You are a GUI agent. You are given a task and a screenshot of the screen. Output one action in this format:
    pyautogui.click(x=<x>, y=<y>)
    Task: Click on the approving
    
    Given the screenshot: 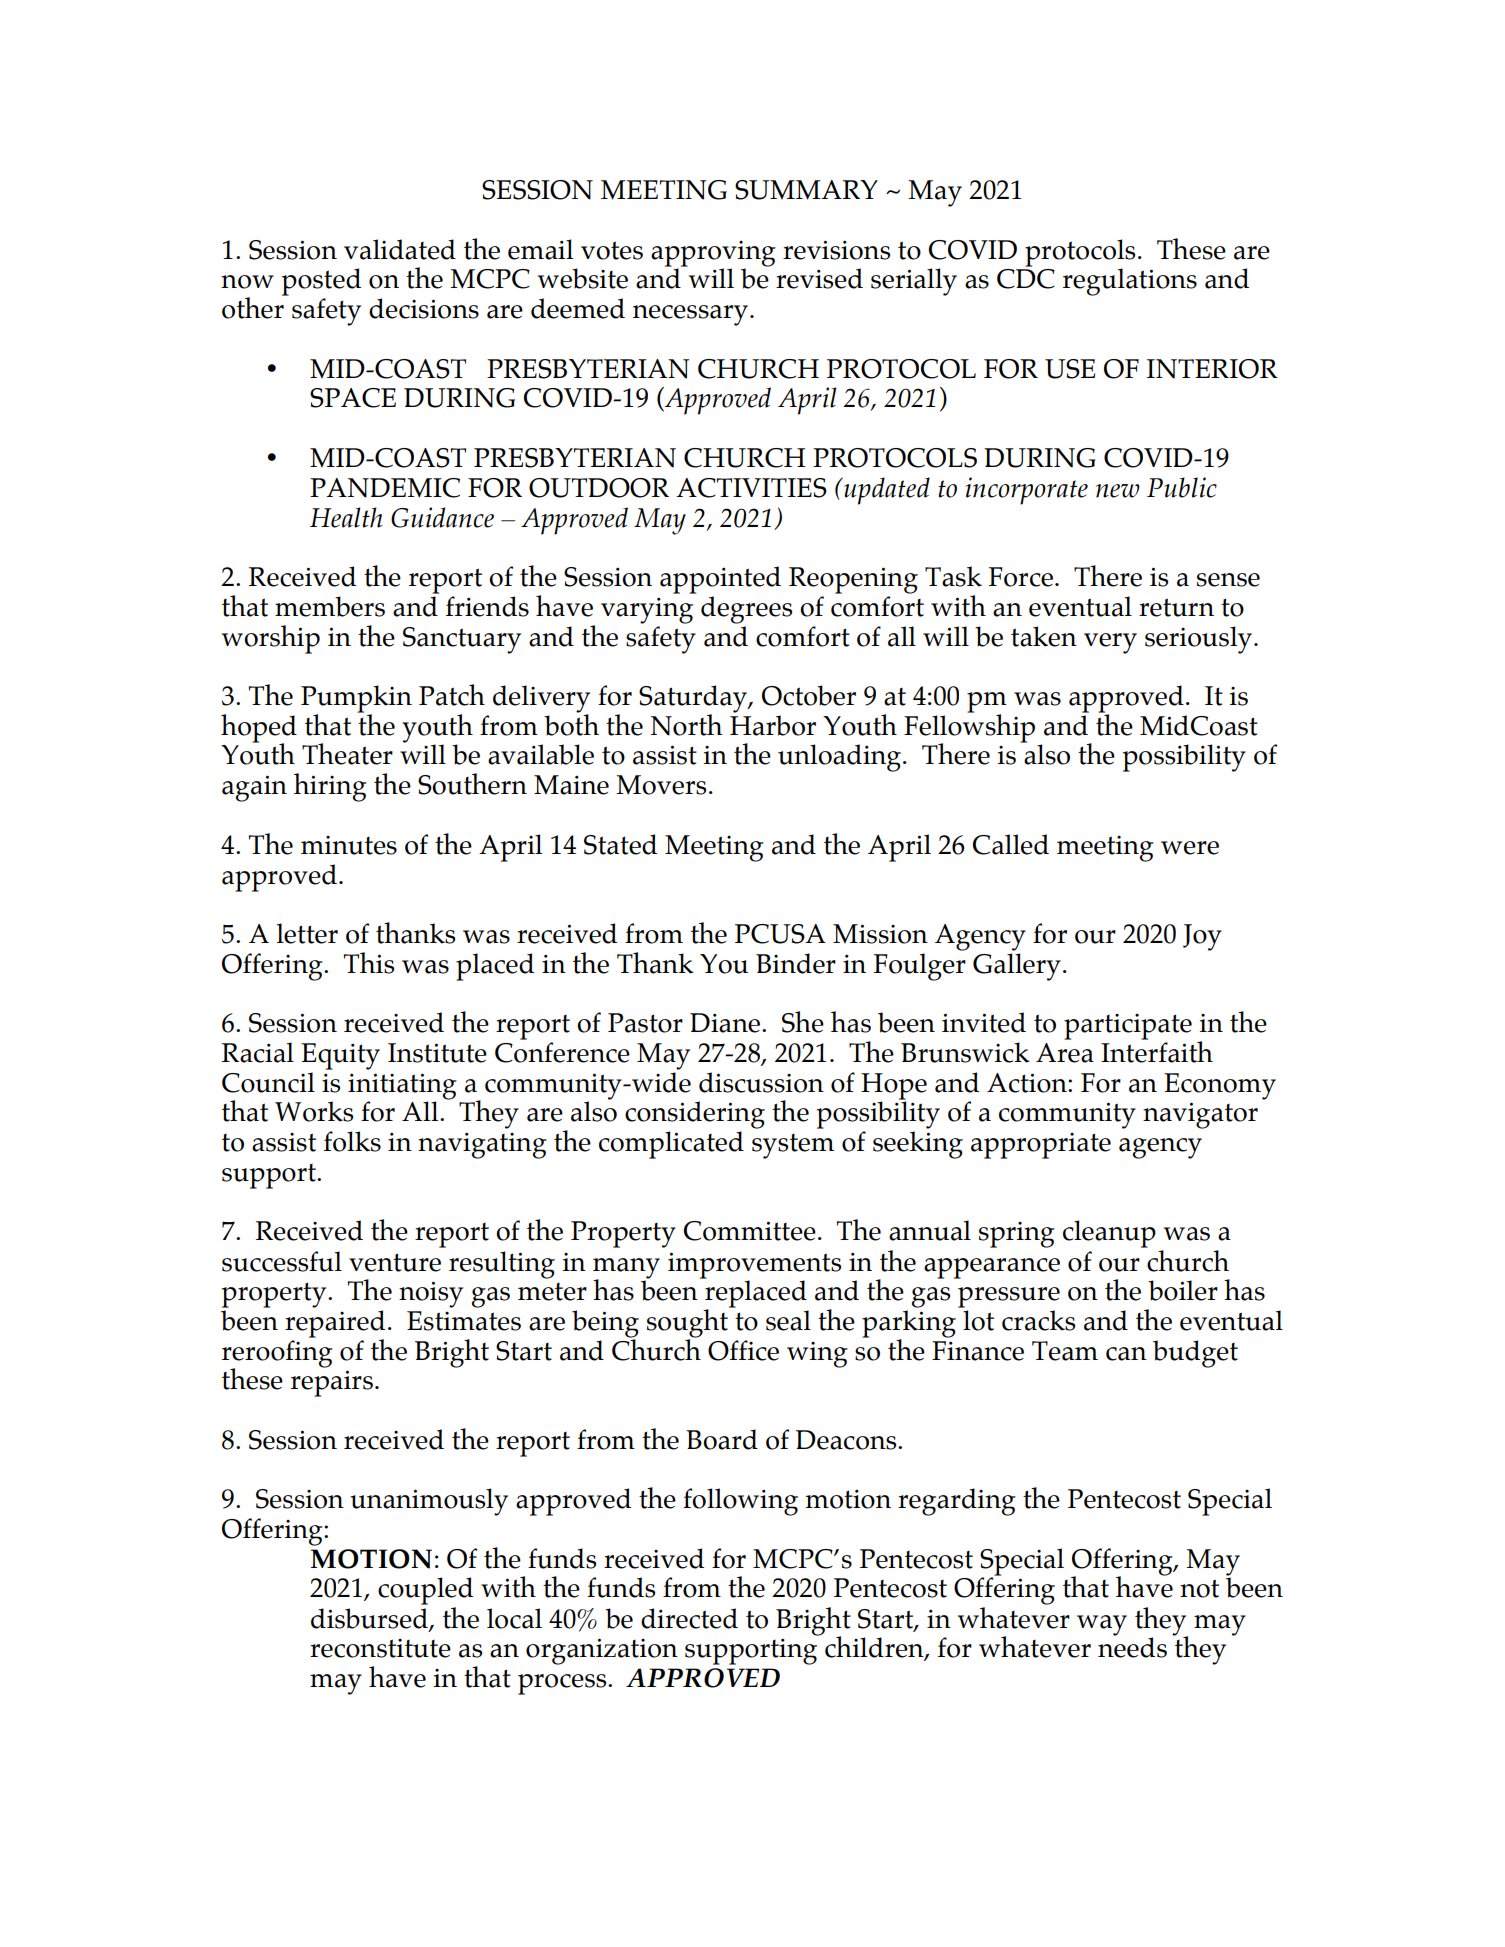 What is the action you would take?
    pyautogui.click(x=713, y=254)
